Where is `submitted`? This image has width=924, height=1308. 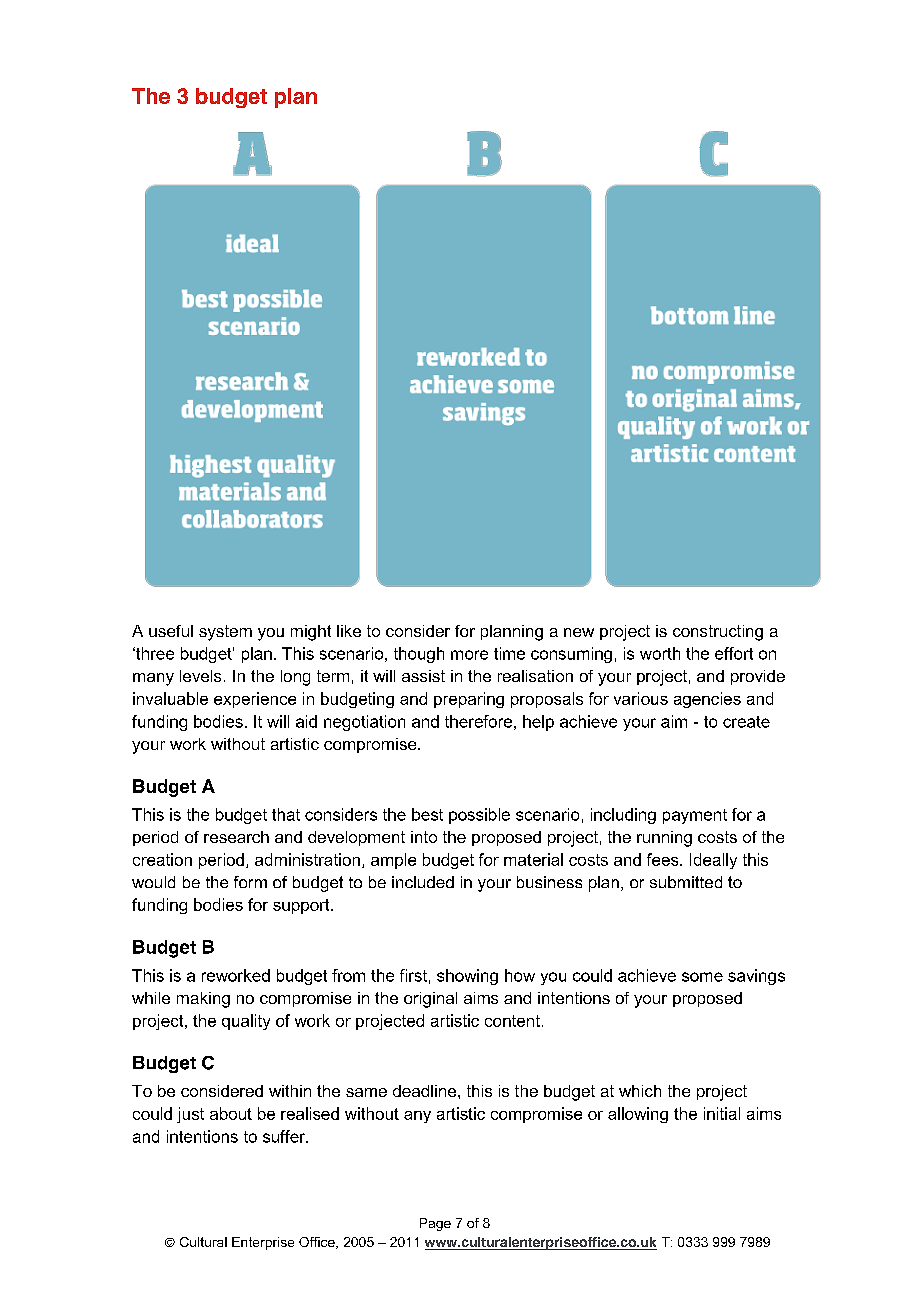 submitted is located at coordinates (686, 882).
